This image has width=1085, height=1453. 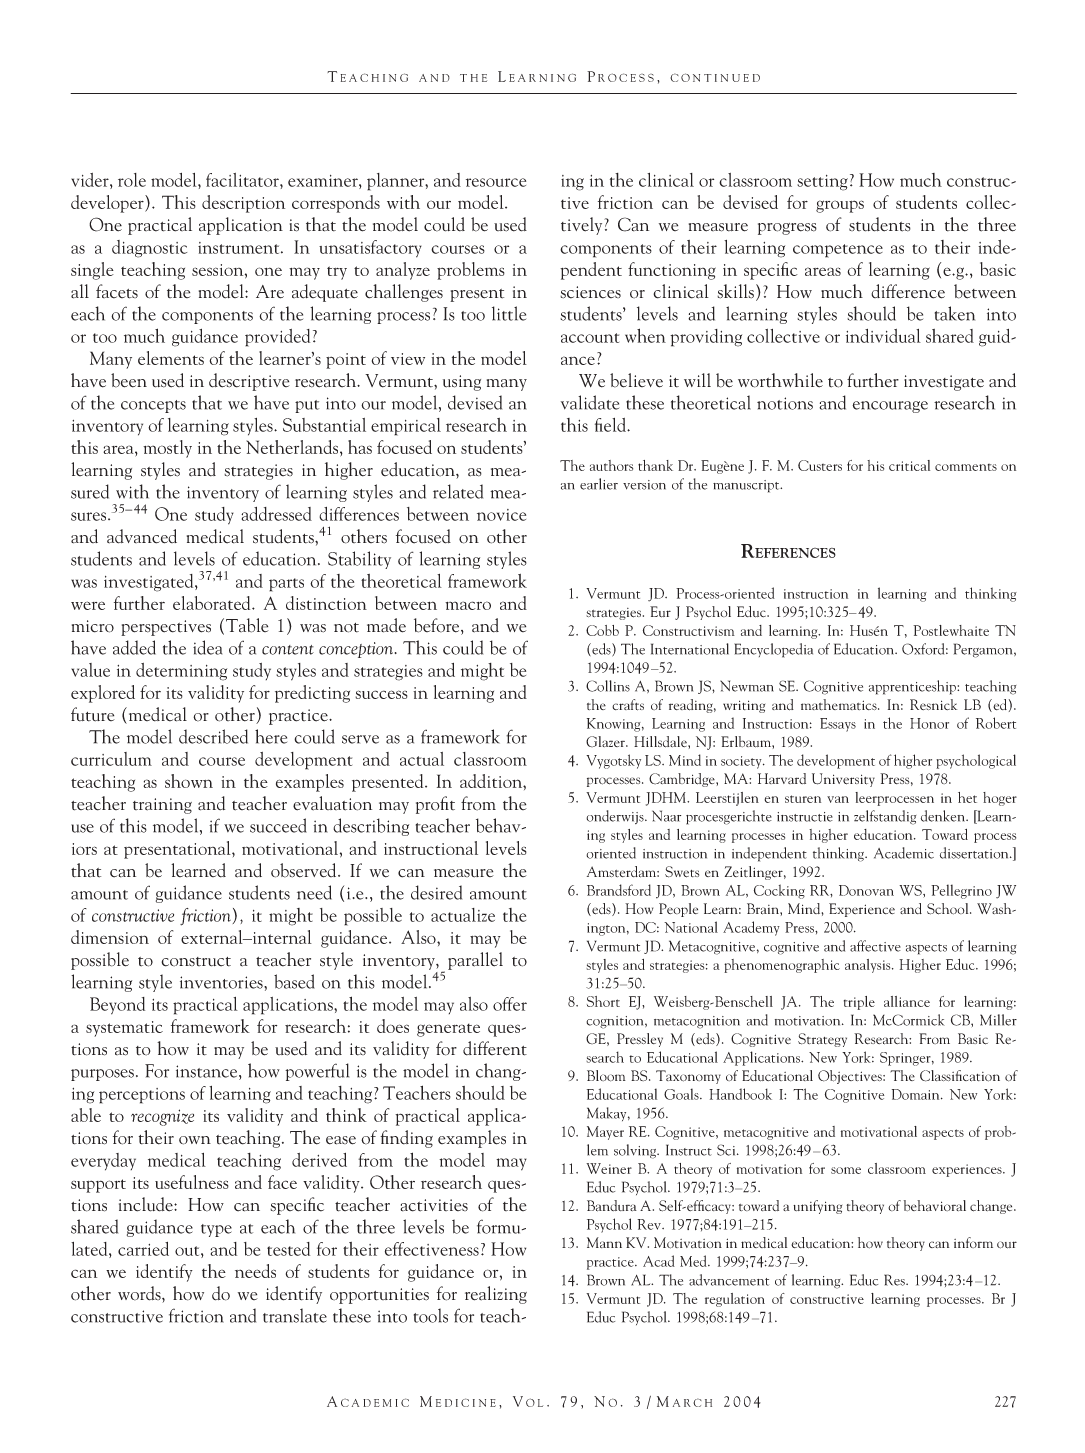 What do you see at coordinates (933, 704) in the image?
I see `Resnick` at bounding box center [933, 704].
